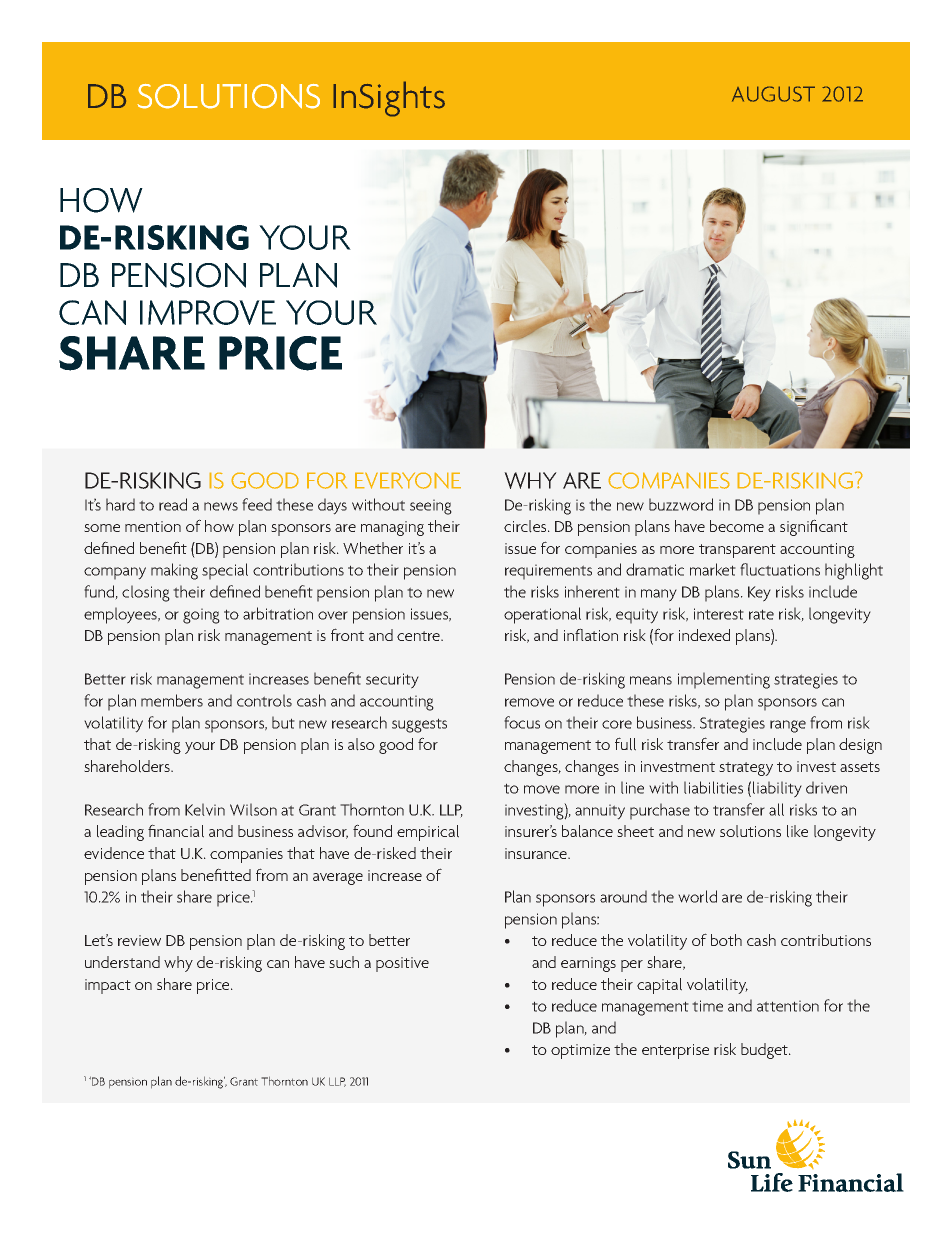 The image size is (952, 1233). What do you see at coordinates (681, 504) in the screenshot?
I see `buzzword` at bounding box center [681, 504].
